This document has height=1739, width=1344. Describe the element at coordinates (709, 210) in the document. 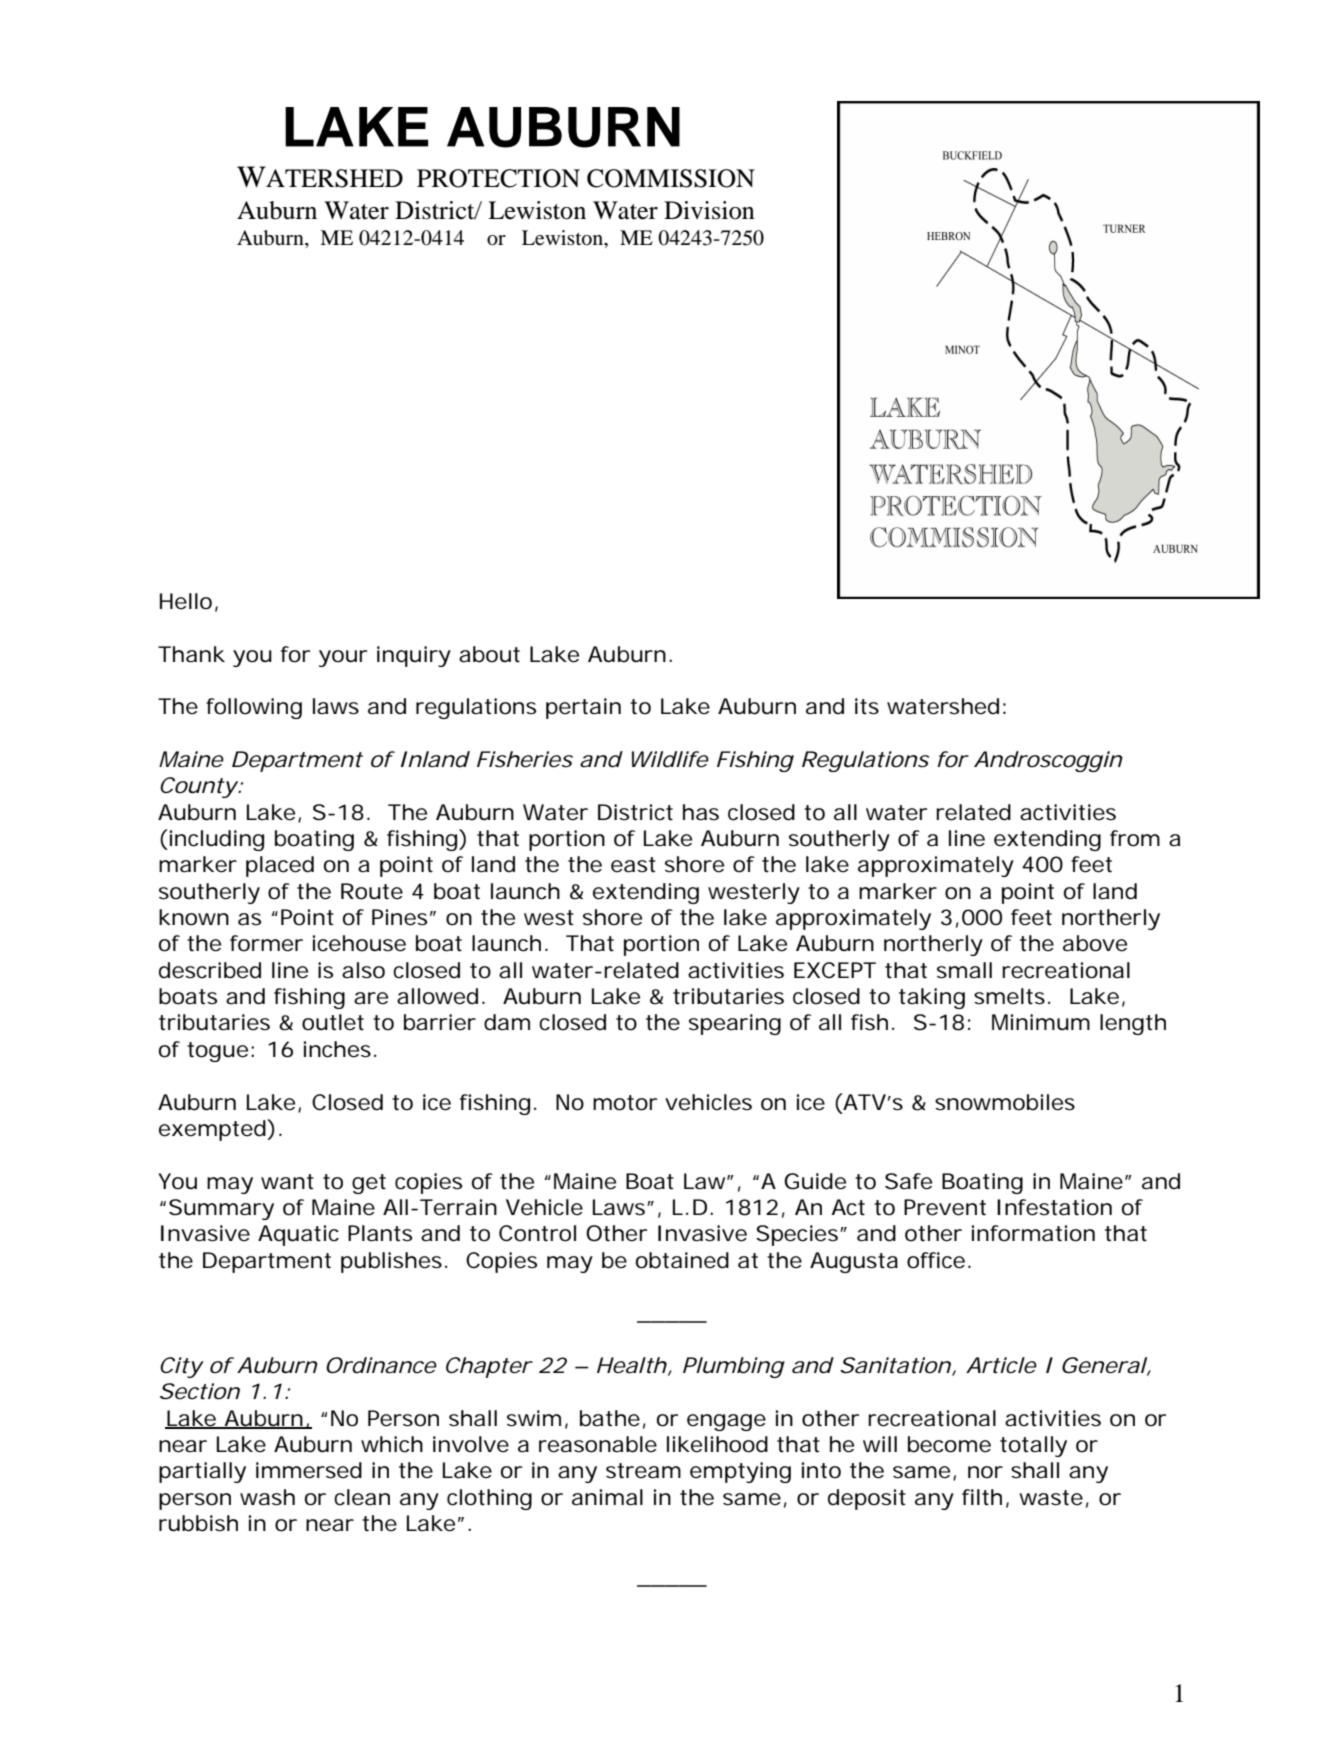

I see `Division` at that location.
